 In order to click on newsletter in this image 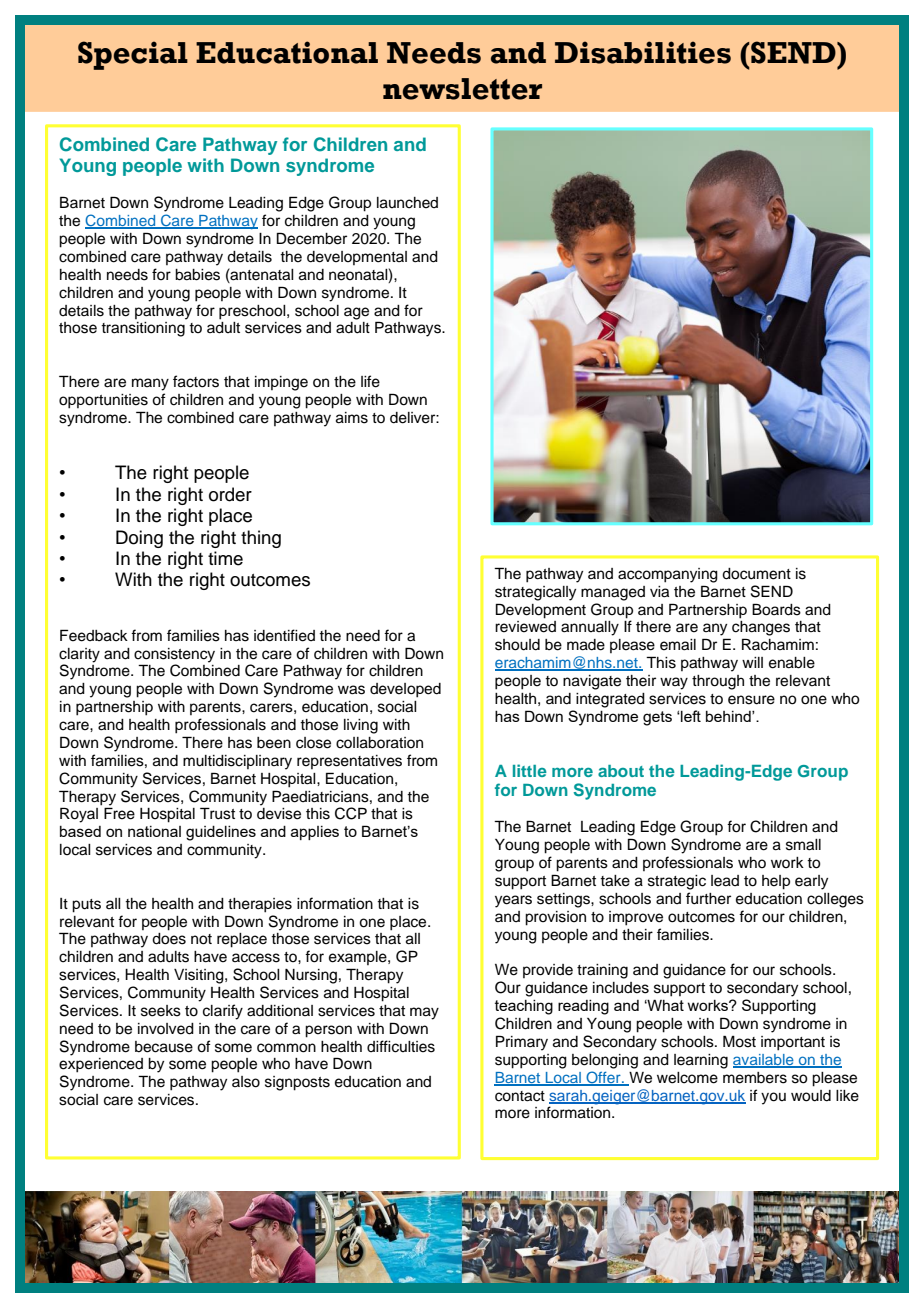, I will do `click(462, 89)`.
